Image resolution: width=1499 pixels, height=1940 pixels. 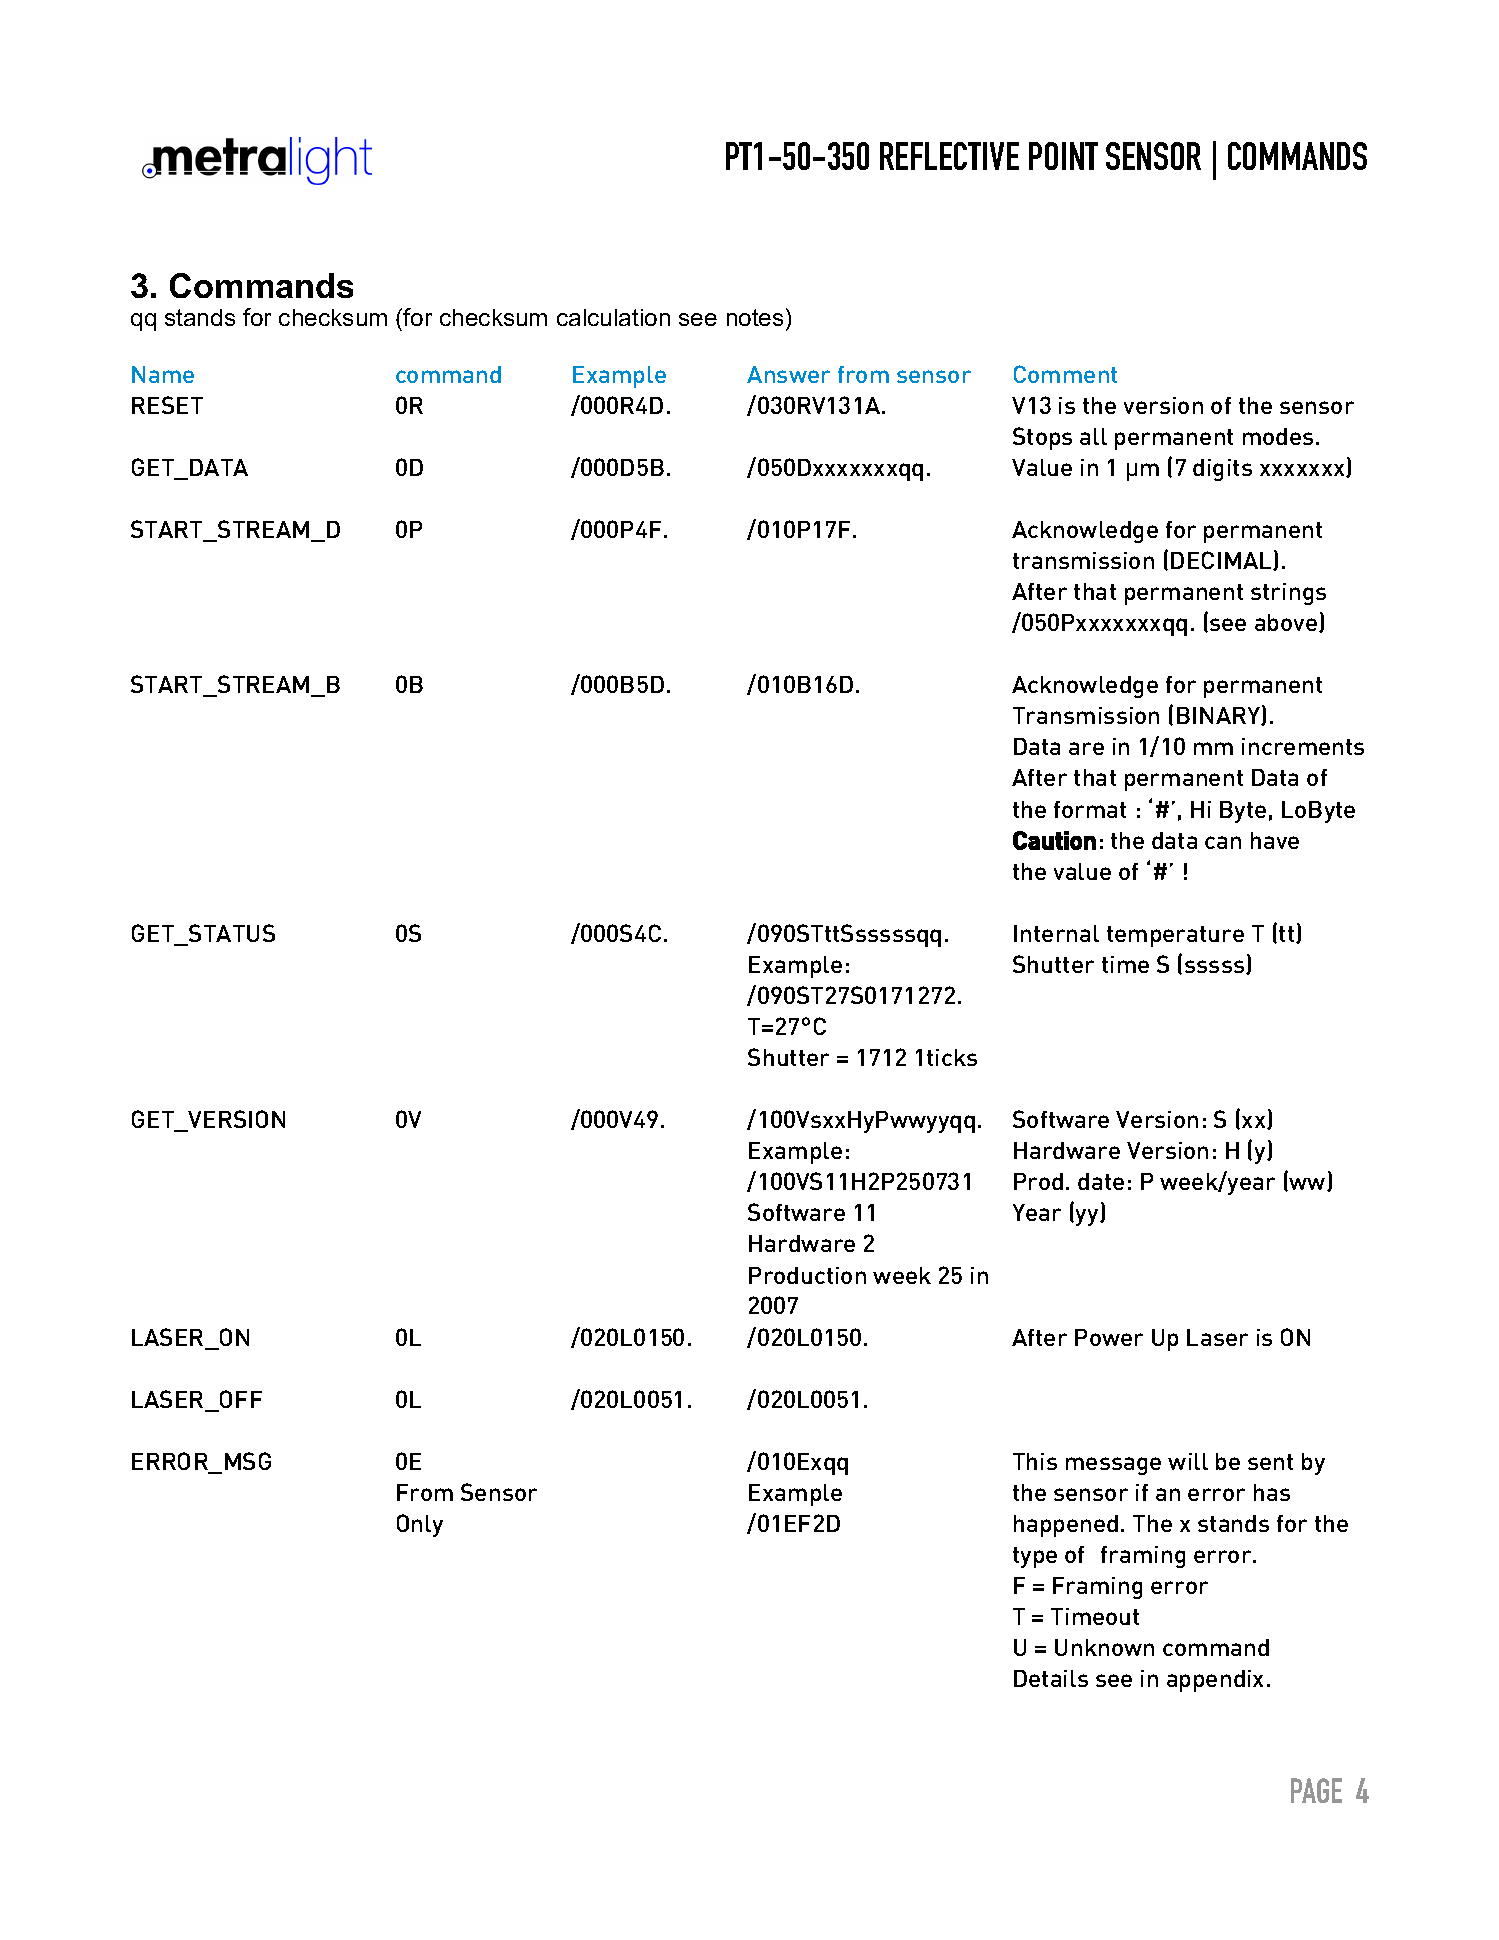 What do you see at coordinates (1063, 156) in the screenshot?
I see `POINT` at bounding box center [1063, 156].
